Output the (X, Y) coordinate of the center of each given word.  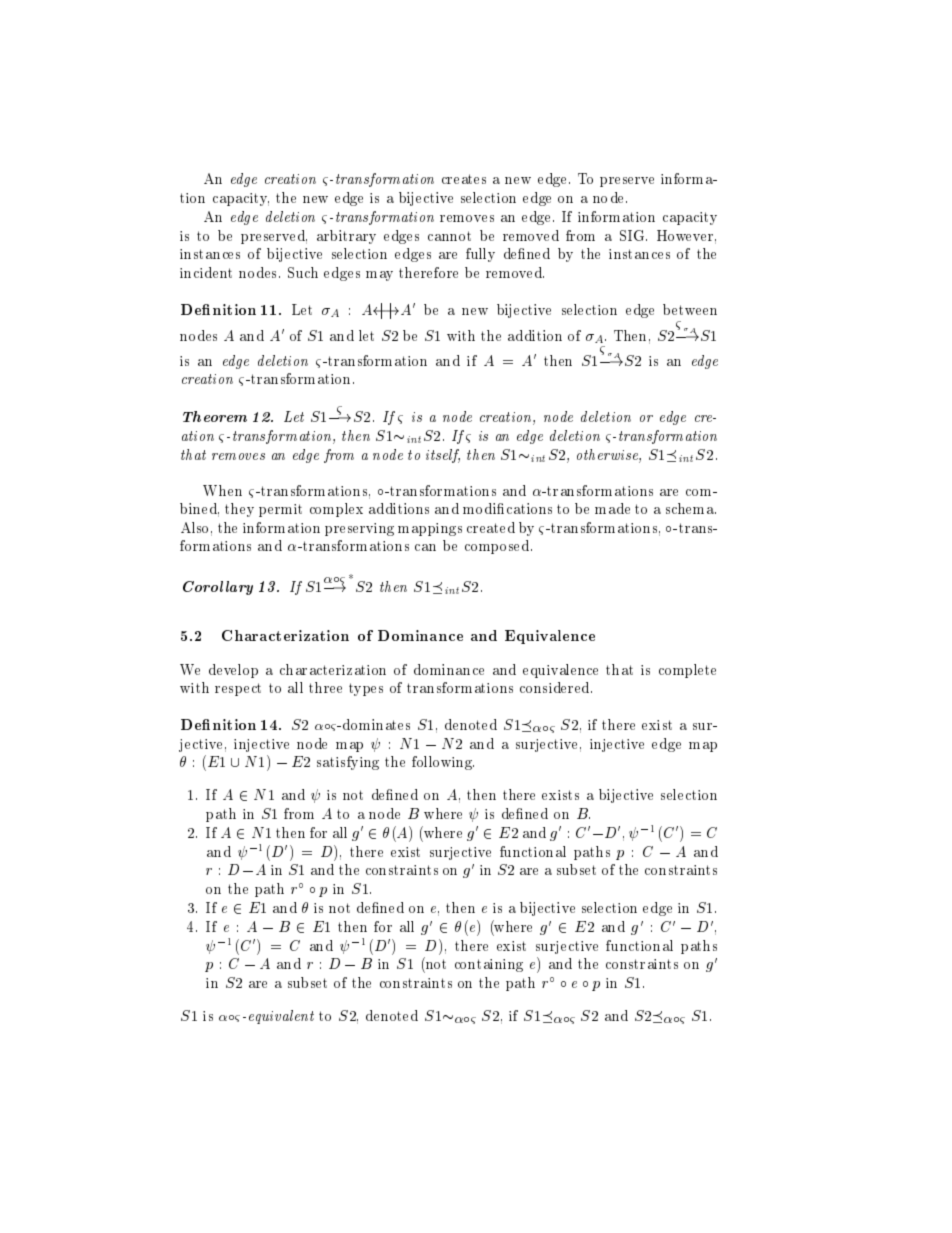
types (366, 689)
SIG (633, 235)
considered (556, 687)
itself (443, 456)
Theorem (215, 416)
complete (687, 671)
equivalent (281, 1017)
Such (303, 272)
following (443, 763)
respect (238, 689)
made (612, 508)
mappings (430, 529)
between (690, 309)
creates (464, 179)
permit (280, 510)
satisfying (348, 763)
